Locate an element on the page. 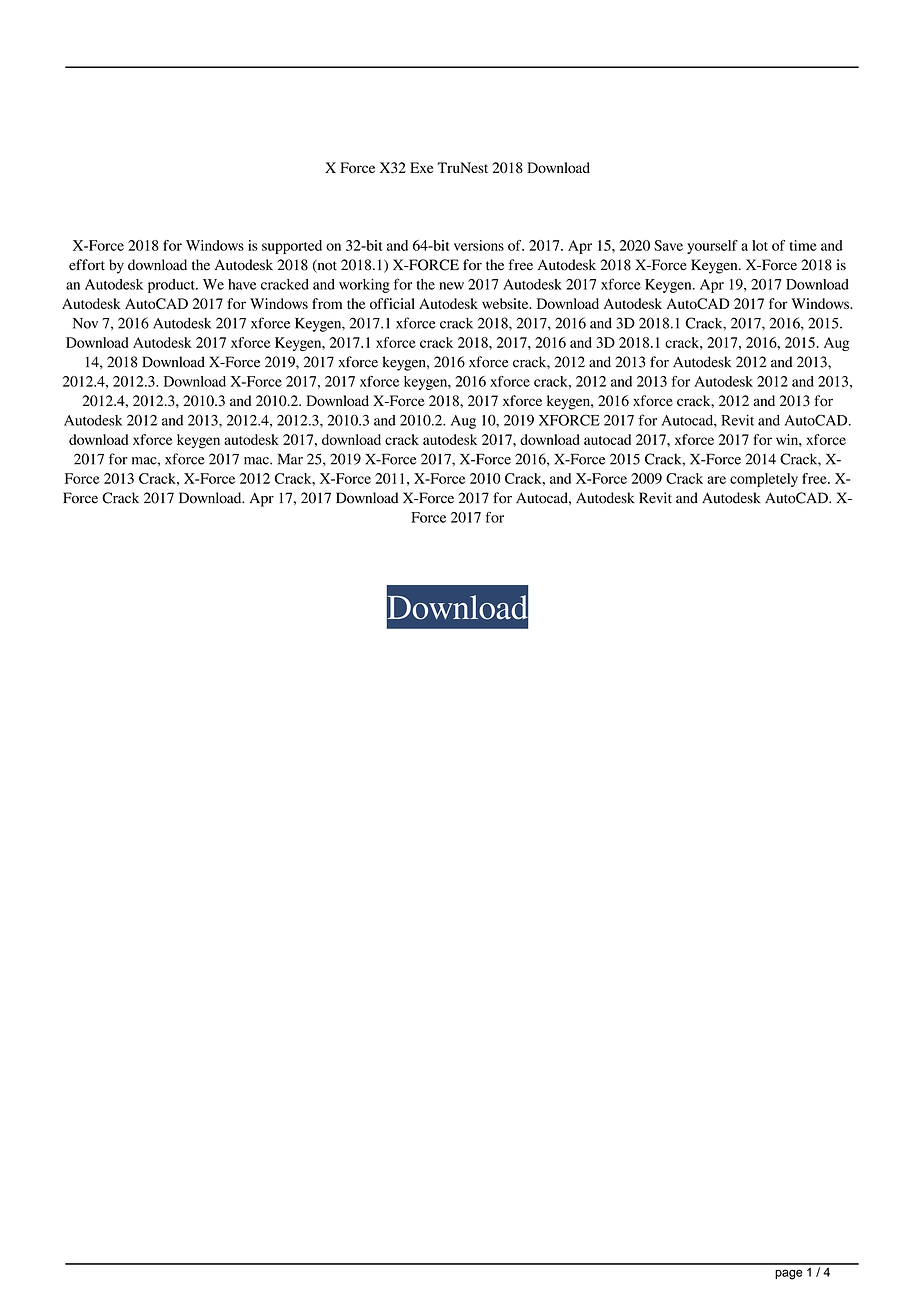 The image size is (924, 1308). Exe is located at coordinates (421, 167).
